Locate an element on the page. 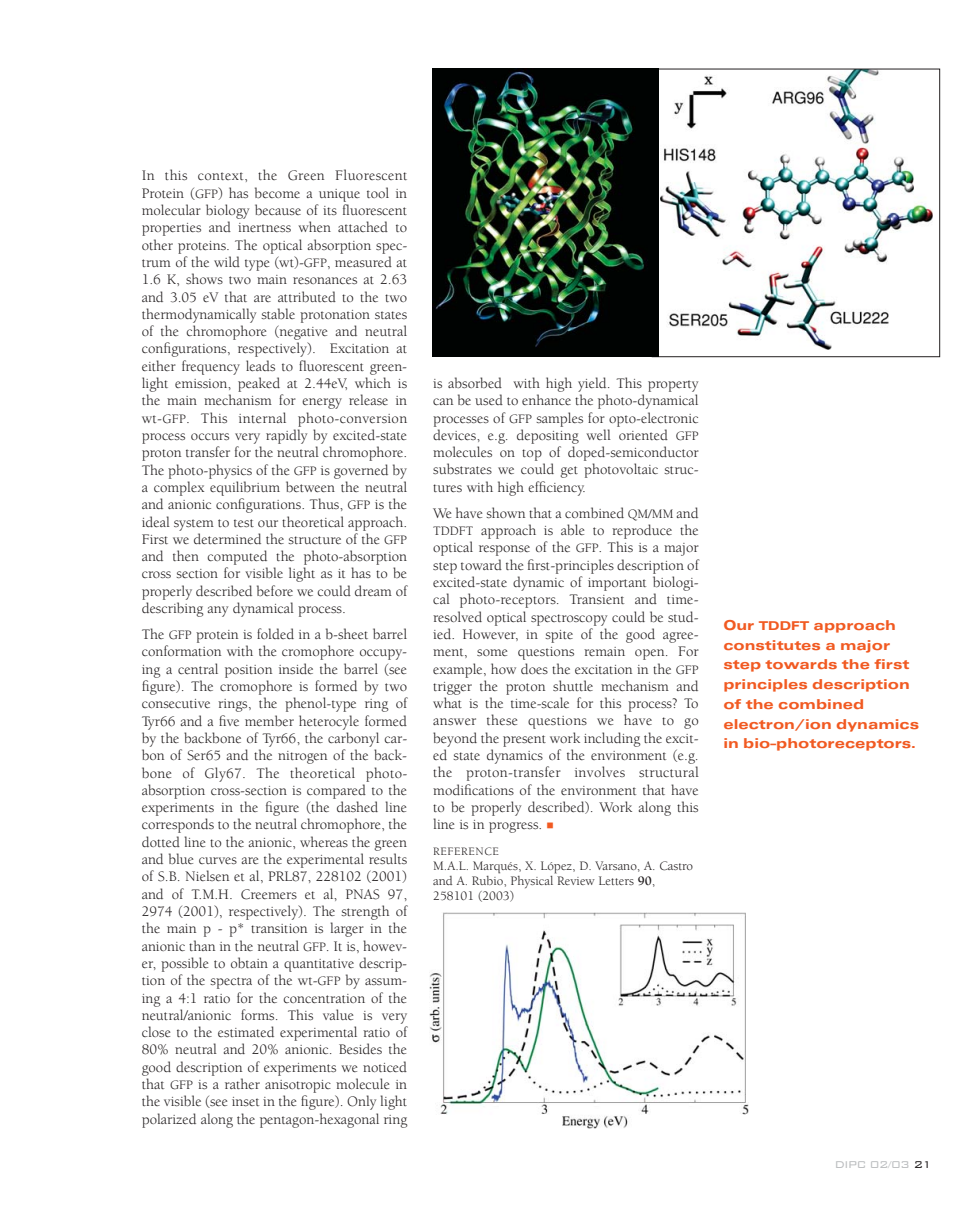 This image has width=980, height=1215. Castro is located at coordinates (676, 866).
